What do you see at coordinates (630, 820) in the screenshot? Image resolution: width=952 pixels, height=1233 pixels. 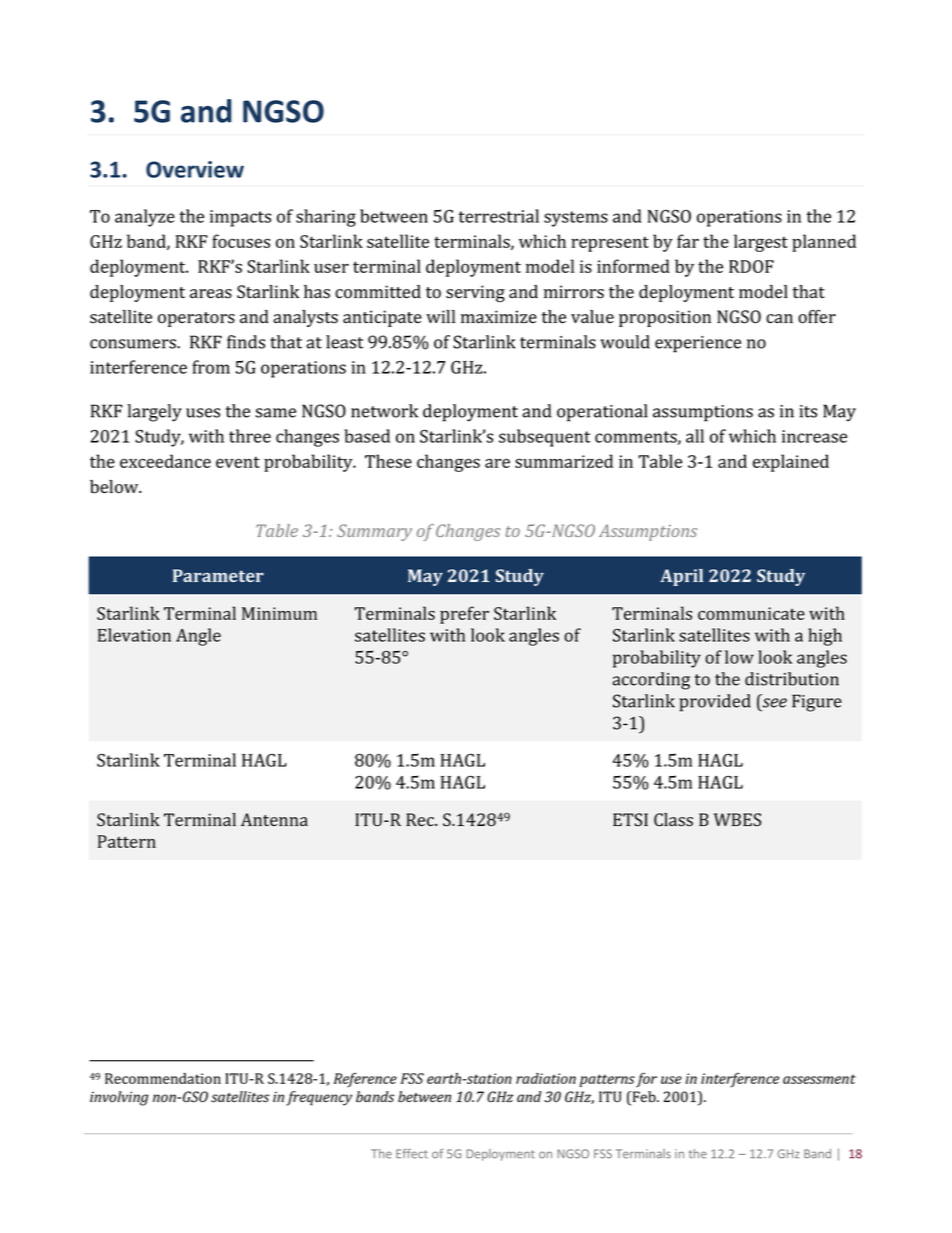 I see `ETSI` at bounding box center [630, 820].
